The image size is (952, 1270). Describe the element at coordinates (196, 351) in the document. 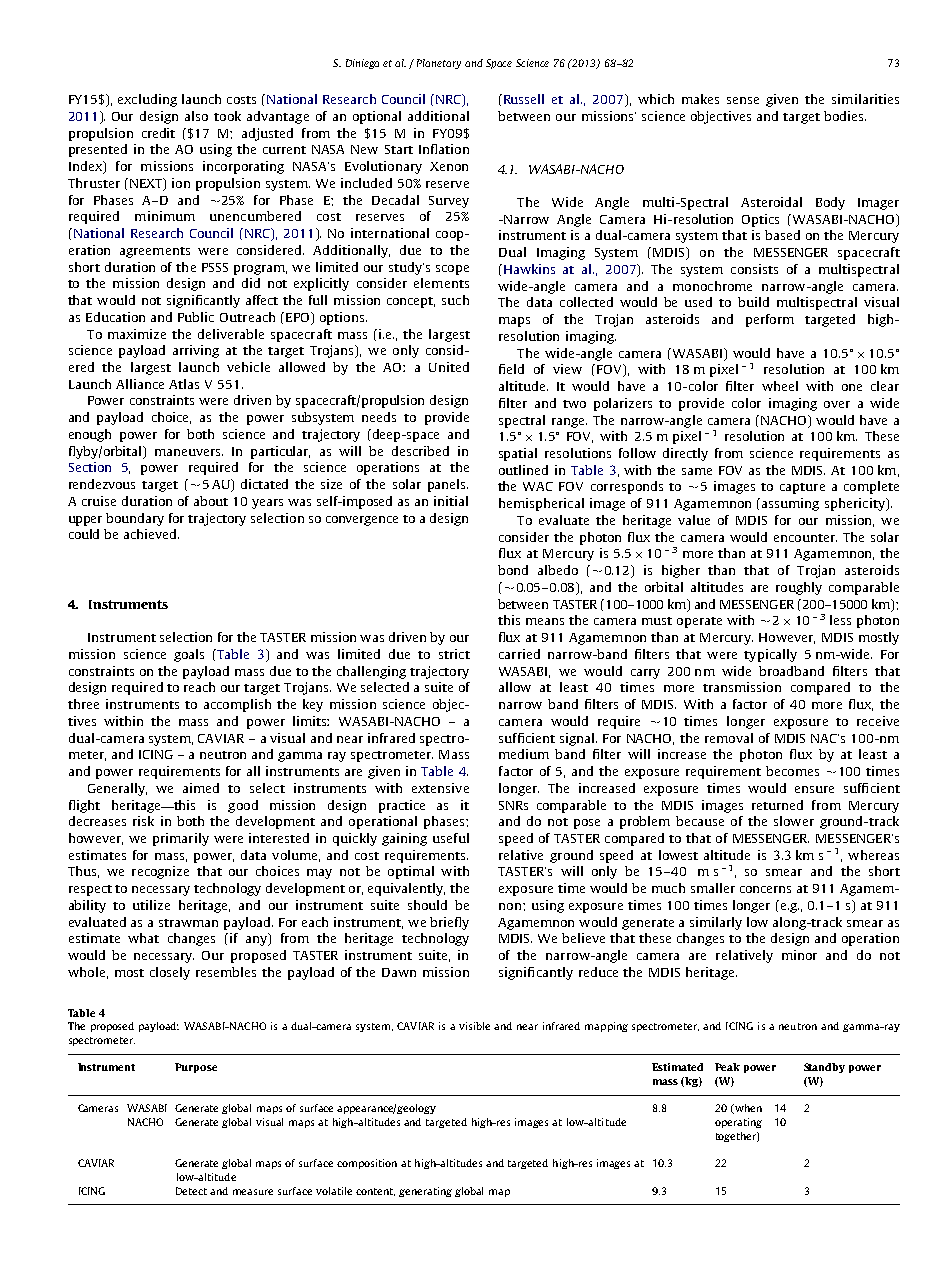

I see `arriving` at that location.
